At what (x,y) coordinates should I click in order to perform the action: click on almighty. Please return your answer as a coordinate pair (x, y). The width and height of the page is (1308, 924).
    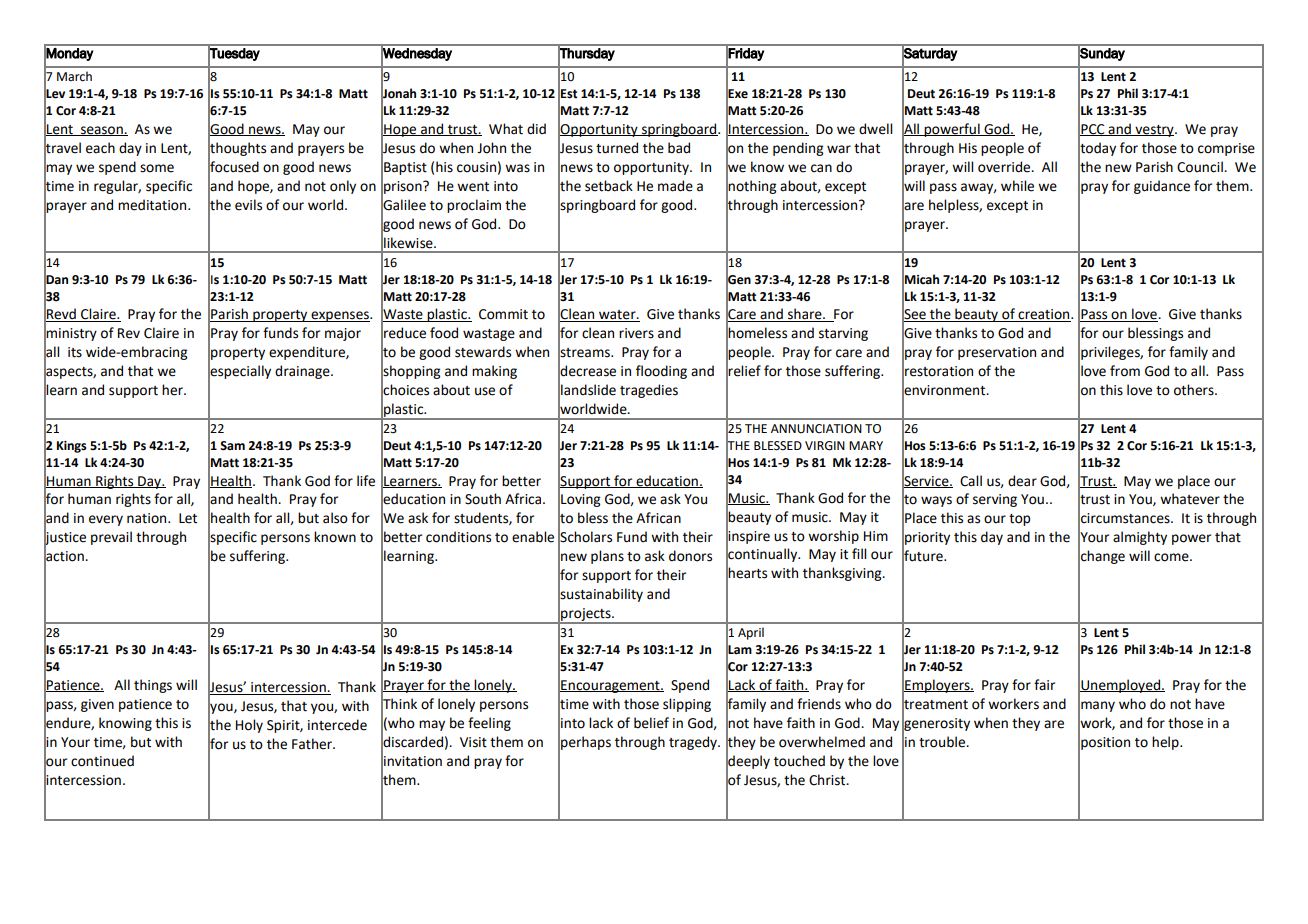
    Looking at the image, I should click on (1140, 538).
